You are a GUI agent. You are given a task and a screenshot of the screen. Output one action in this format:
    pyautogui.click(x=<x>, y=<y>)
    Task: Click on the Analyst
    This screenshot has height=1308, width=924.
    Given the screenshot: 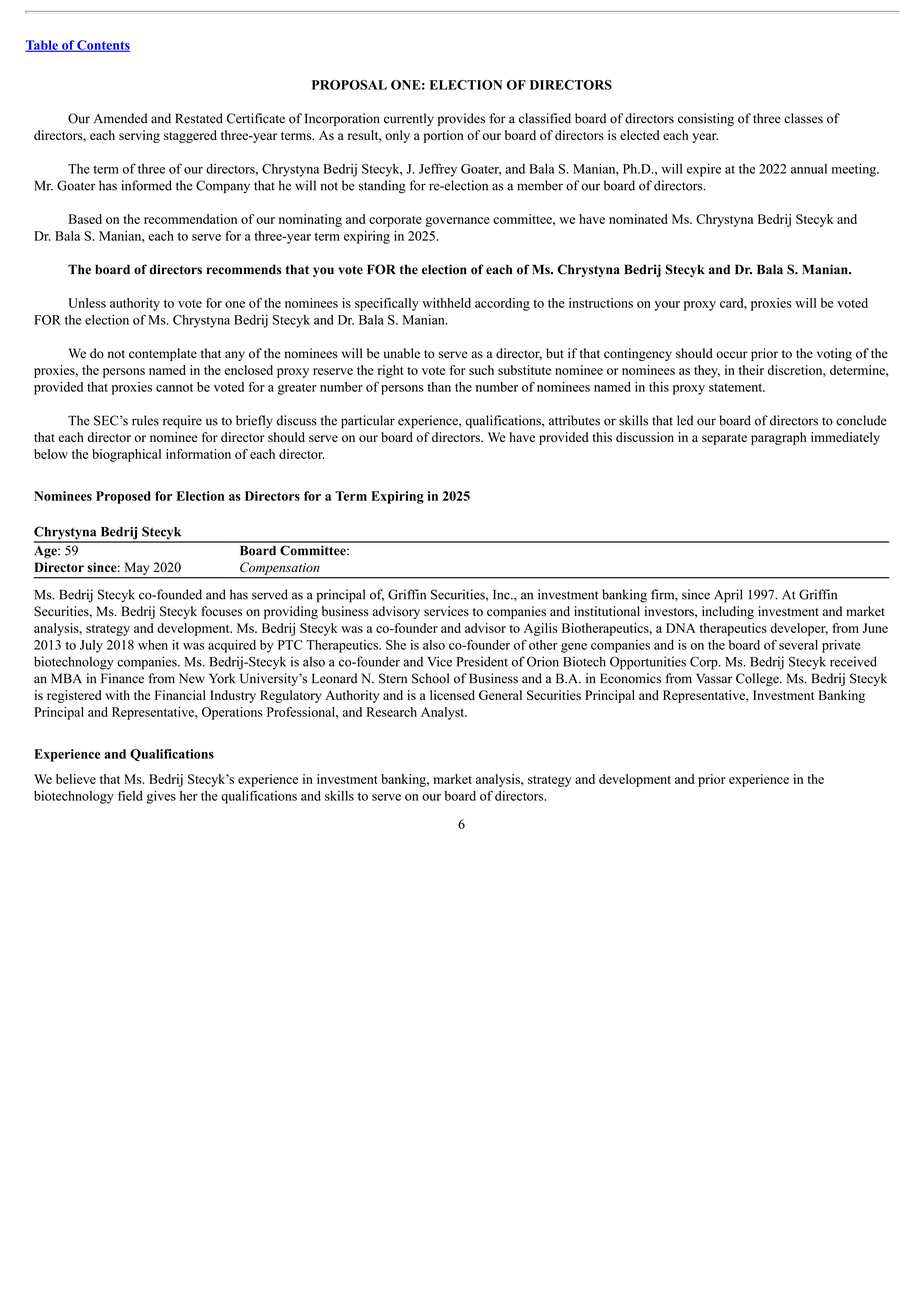 What is the action you would take?
    pyautogui.click(x=444, y=713)
